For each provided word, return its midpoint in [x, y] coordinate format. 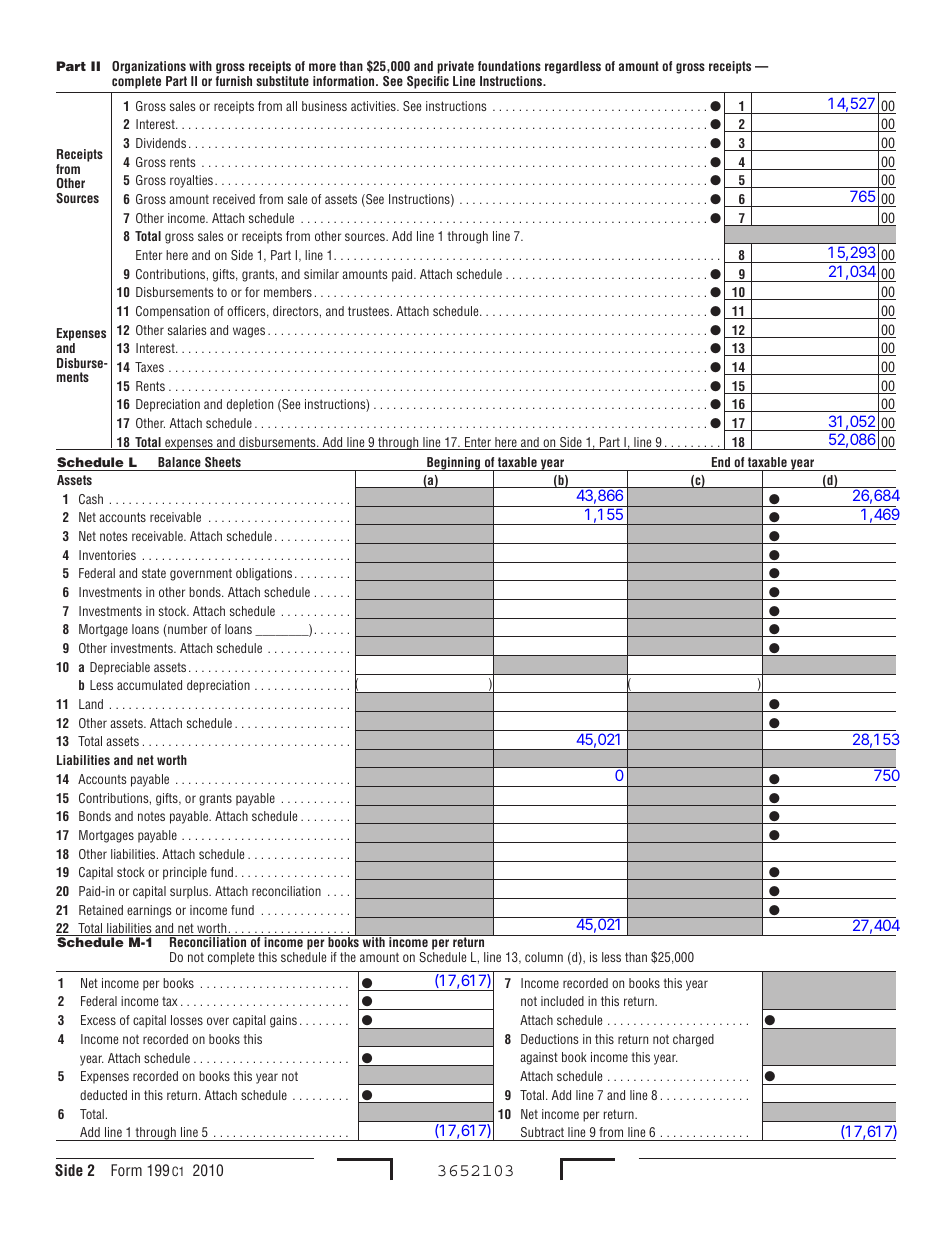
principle [185, 873]
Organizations [149, 67]
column [544, 957]
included [562, 1001]
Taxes [149, 367]
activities [374, 106]
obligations [264, 574]
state [154, 573]
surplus [190, 892]
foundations [509, 66]
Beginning [454, 464]
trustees [370, 311]
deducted [103, 1095]
